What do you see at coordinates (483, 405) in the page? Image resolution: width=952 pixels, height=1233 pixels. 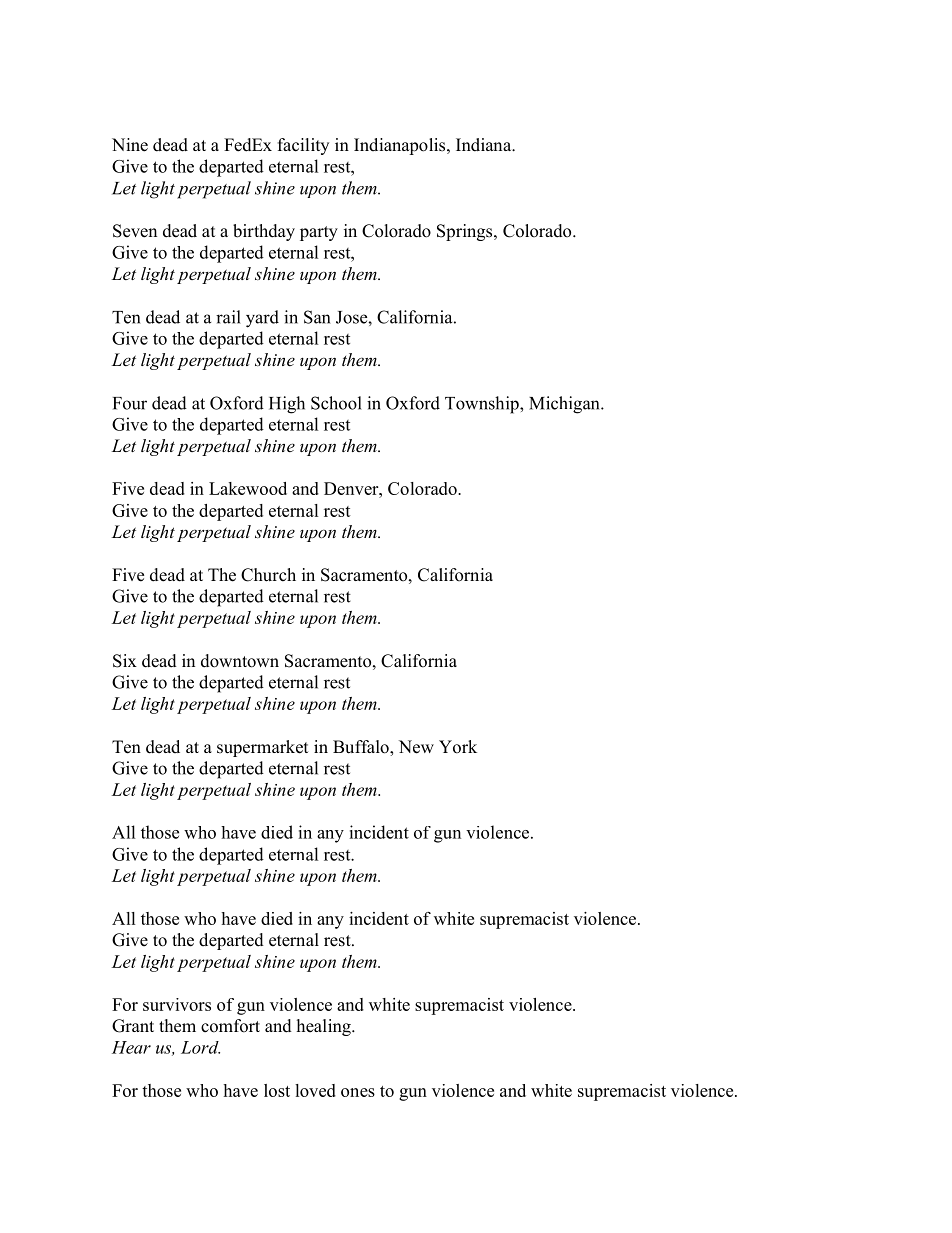 I see `Township` at bounding box center [483, 405].
